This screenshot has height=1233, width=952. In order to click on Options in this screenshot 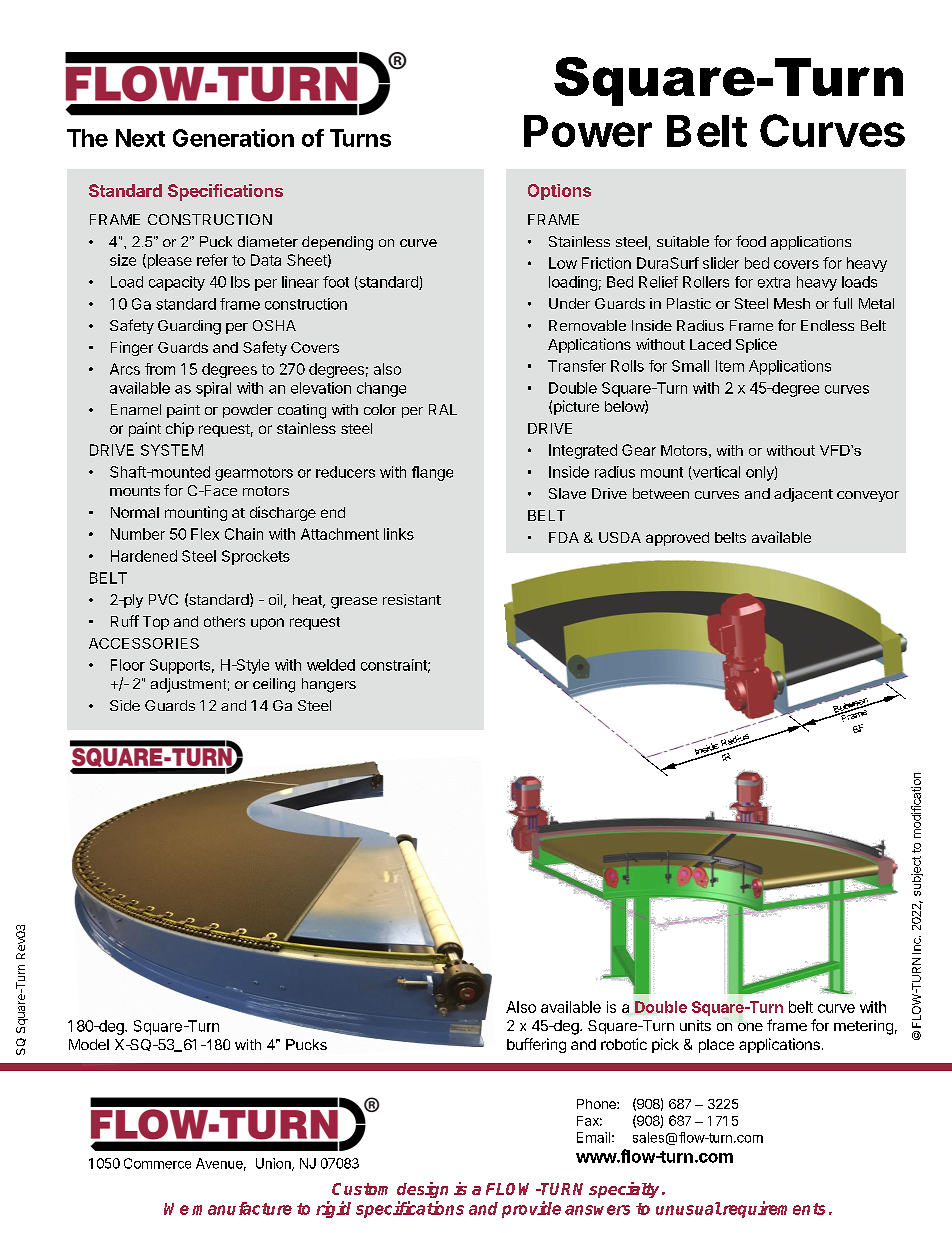, I will do `click(559, 192)`.
